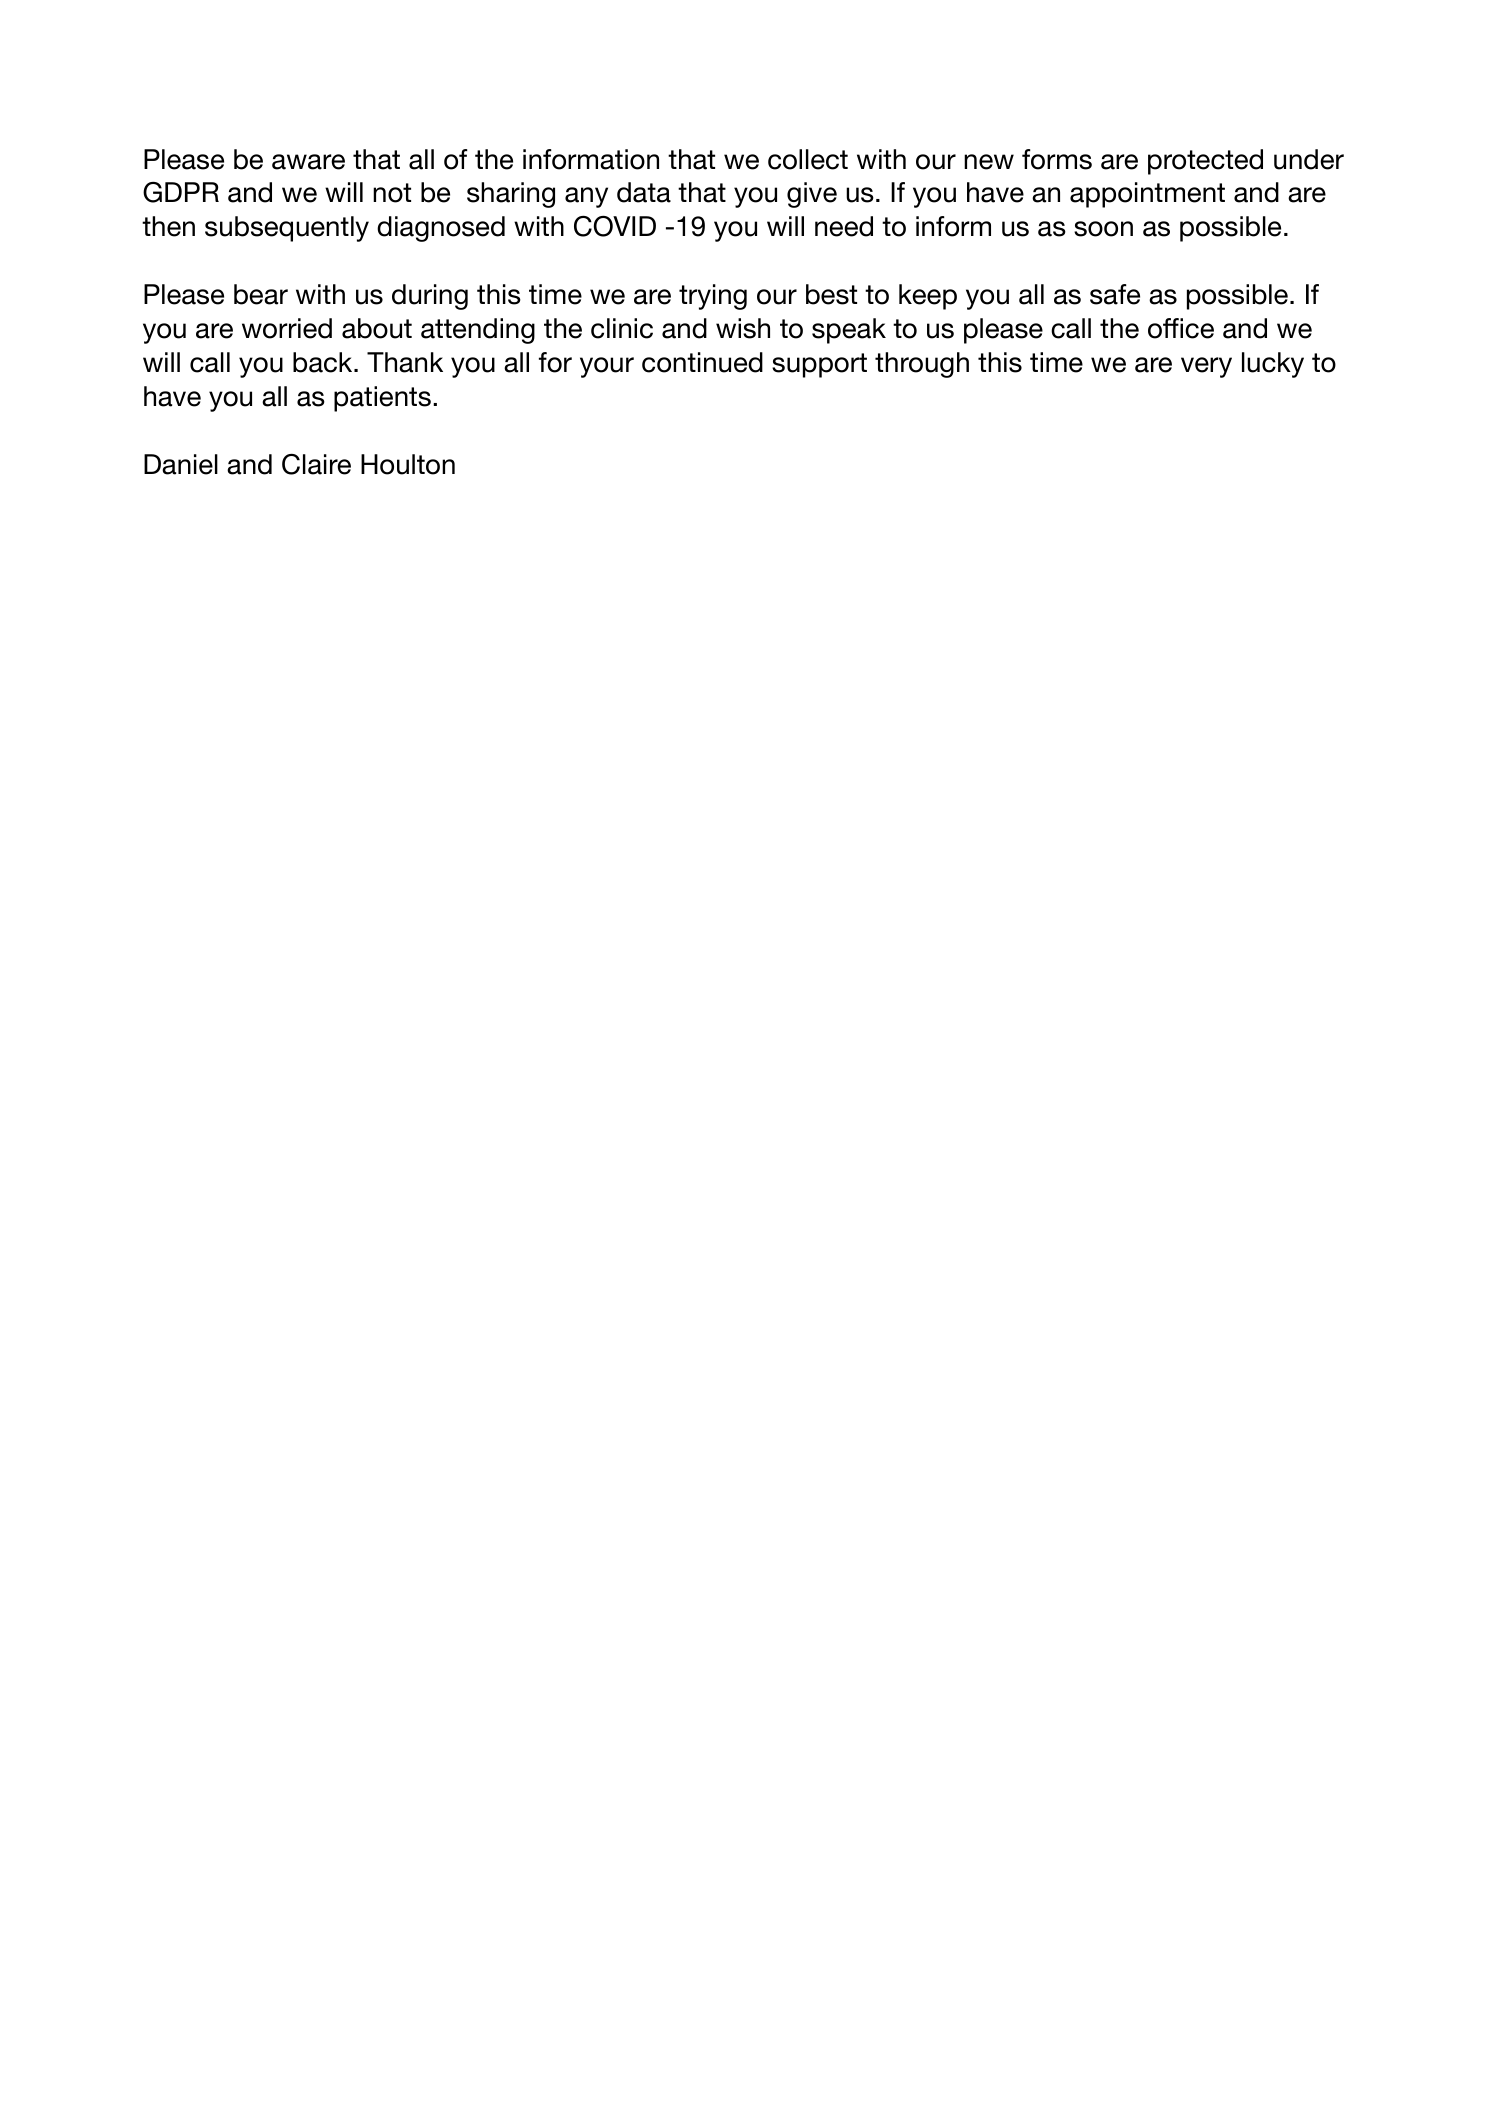 Image resolution: width=1498 pixels, height=2116 pixels. What do you see at coordinates (1205, 162) in the image?
I see `protected` at bounding box center [1205, 162].
